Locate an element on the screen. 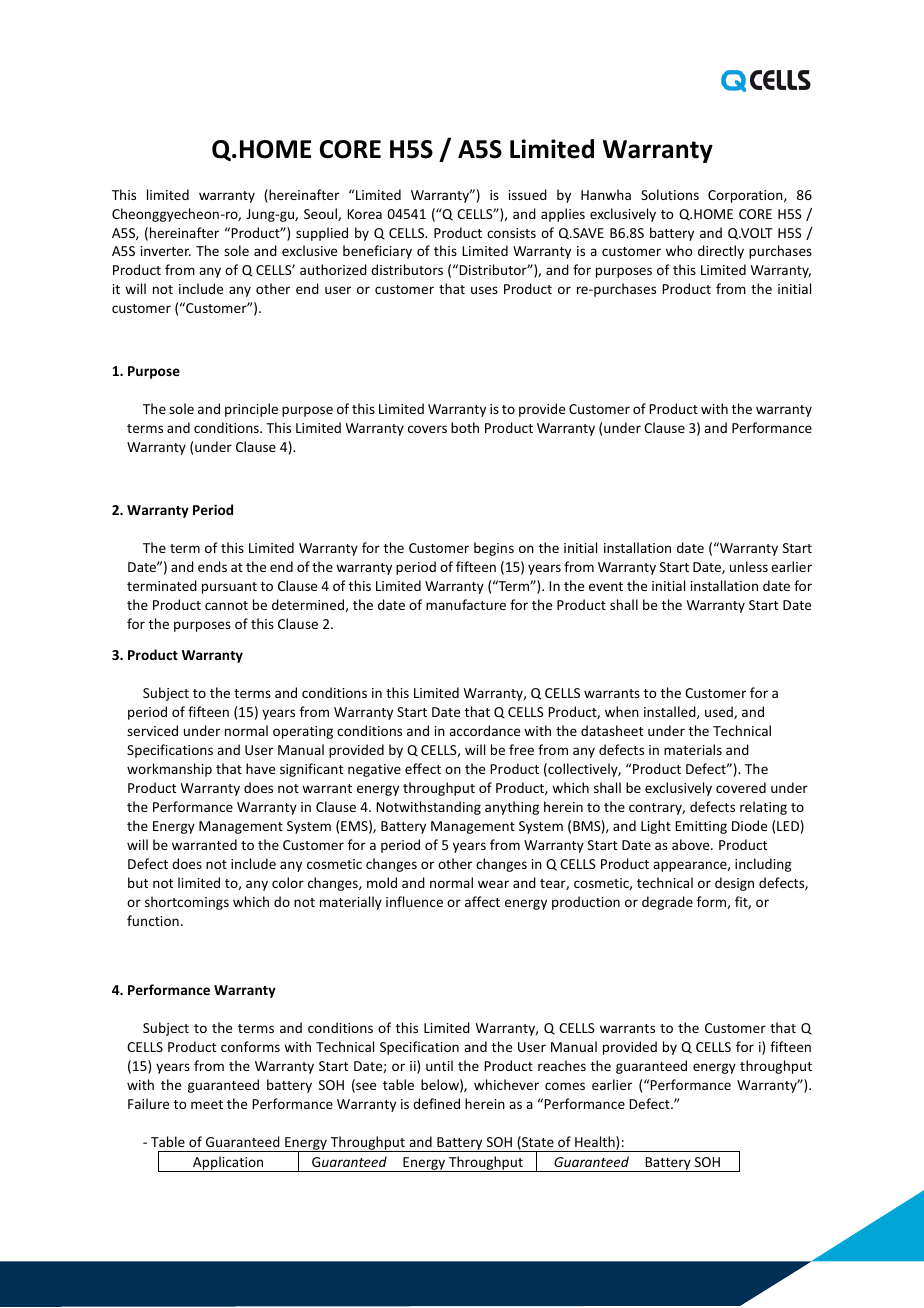 The height and width of the screenshot is (1308, 924). who is located at coordinates (679, 250).
